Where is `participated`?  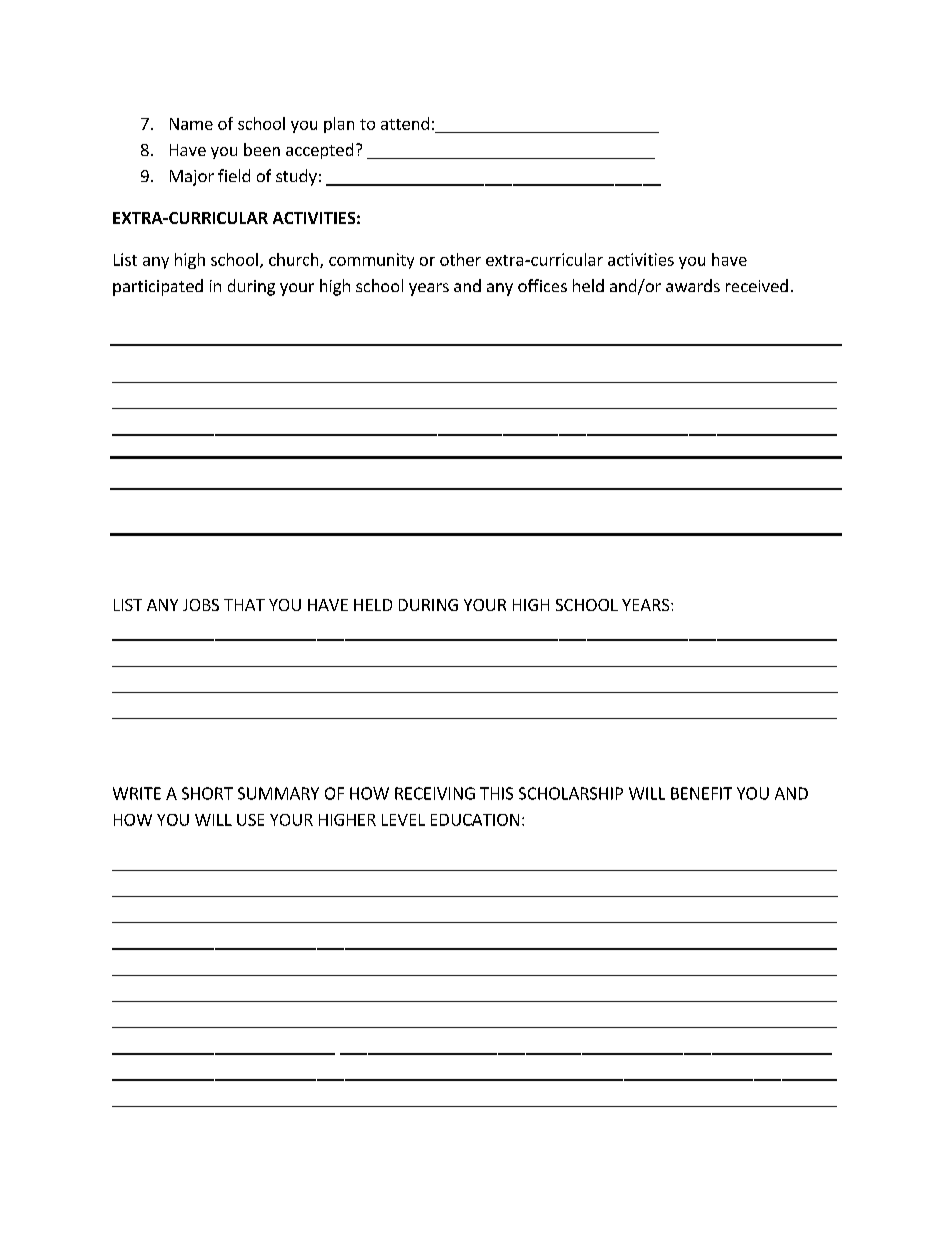 participated is located at coordinates (158, 287).
